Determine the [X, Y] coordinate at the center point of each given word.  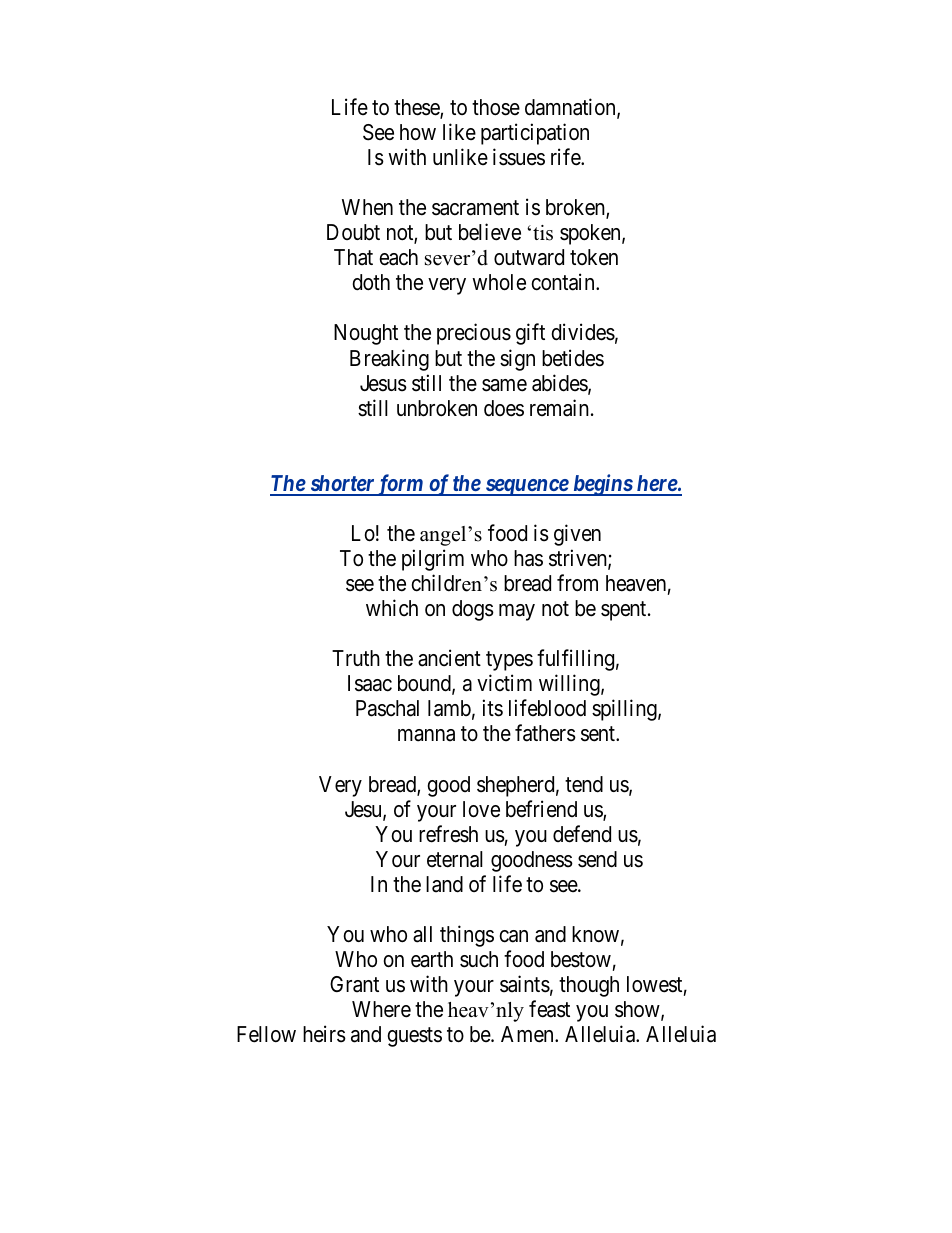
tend [584, 784]
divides [583, 332]
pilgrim [433, 560]
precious [474, 334]
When [367, 207]
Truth [356, 658]
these [417, 108]
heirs [324, 1034]
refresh [448, 834]
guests [415, 1037]
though [589, 986]
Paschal [387, 708]
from [577, 583]
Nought [366, 334]
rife [566, 157]
